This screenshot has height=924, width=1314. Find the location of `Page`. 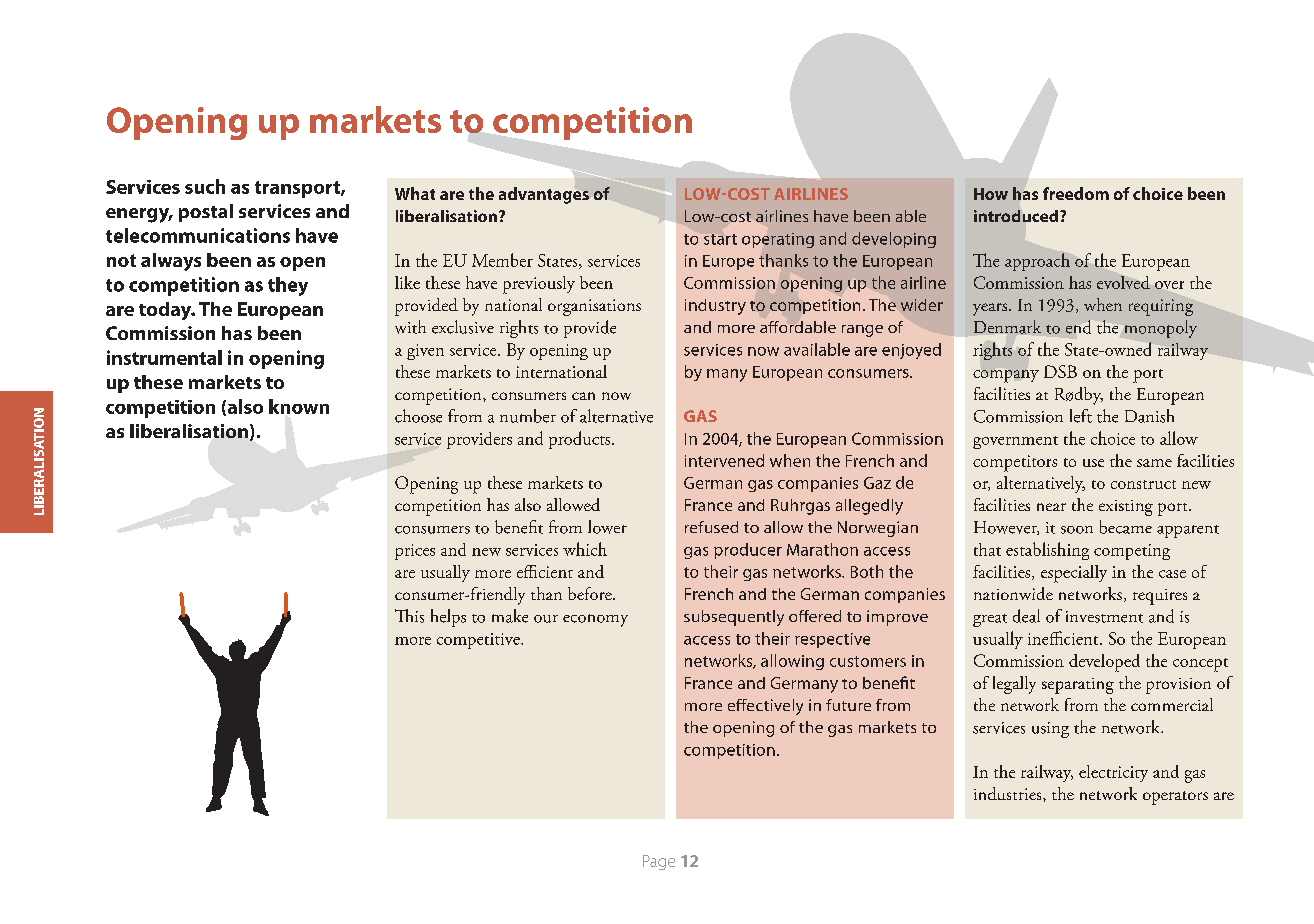

Page is located at coordinates (659, 862).
